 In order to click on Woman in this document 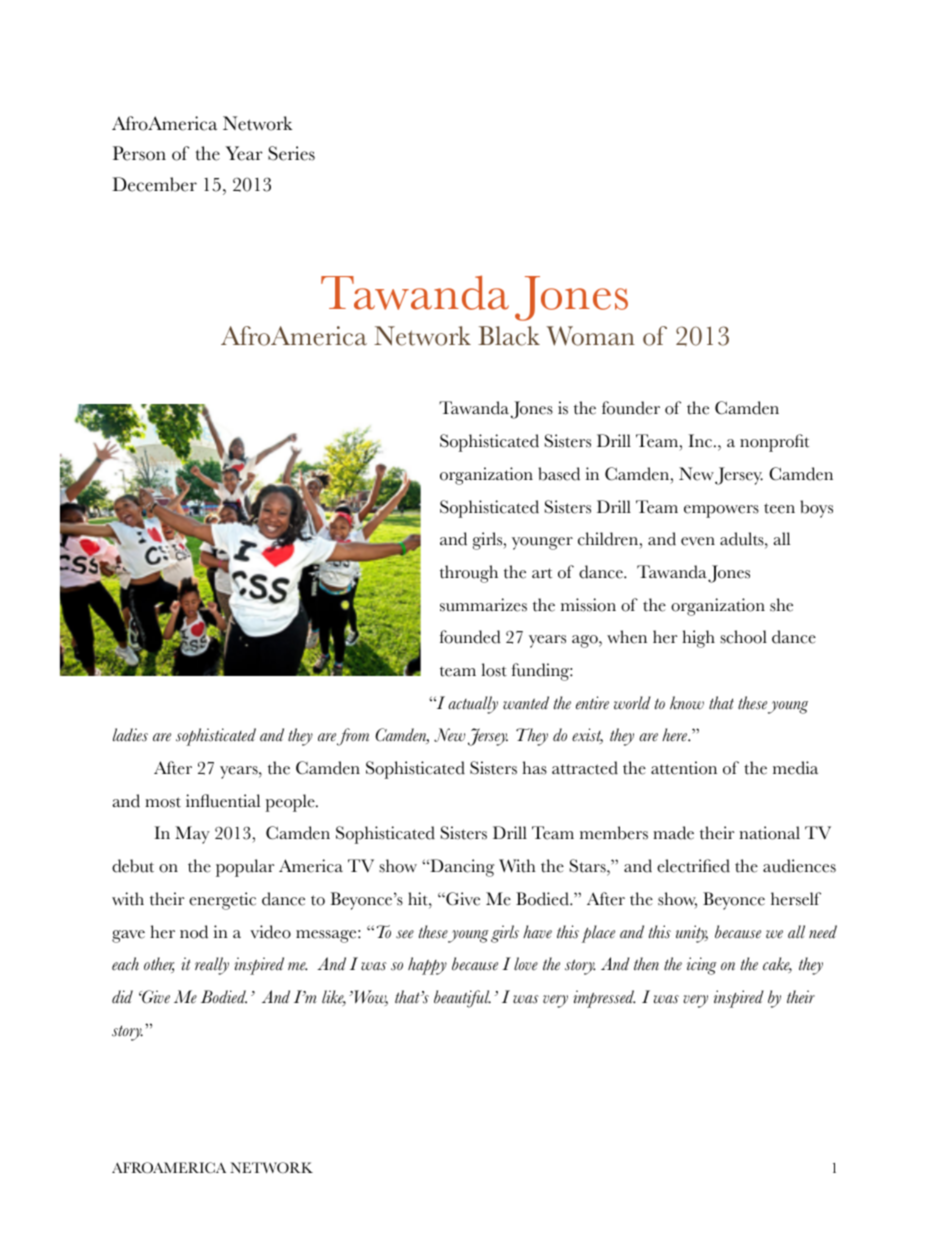, I will do `click(590, 336)`.
